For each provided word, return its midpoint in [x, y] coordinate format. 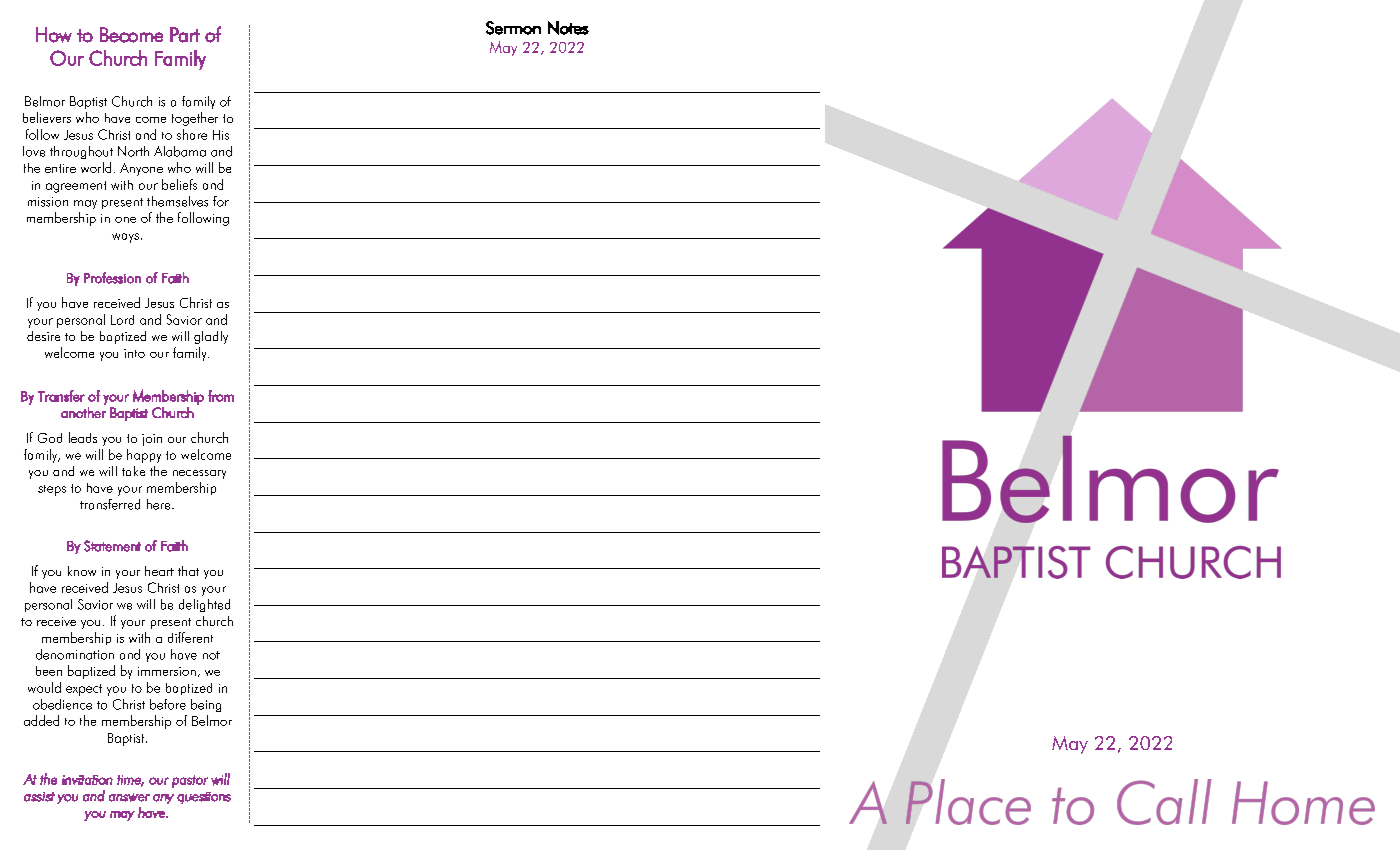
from [221, 396]
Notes [568, 28]
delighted [204, 605]
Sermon [513, 28]
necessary [199, 474]
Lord [122, 320]
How [54, 35]
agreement [76, 187]
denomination [75, 654]
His [221, 135]
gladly [211, 337]
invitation [87, 780]
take [133, 471]
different [190, 637]
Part [185, 35]
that [188, 571]
